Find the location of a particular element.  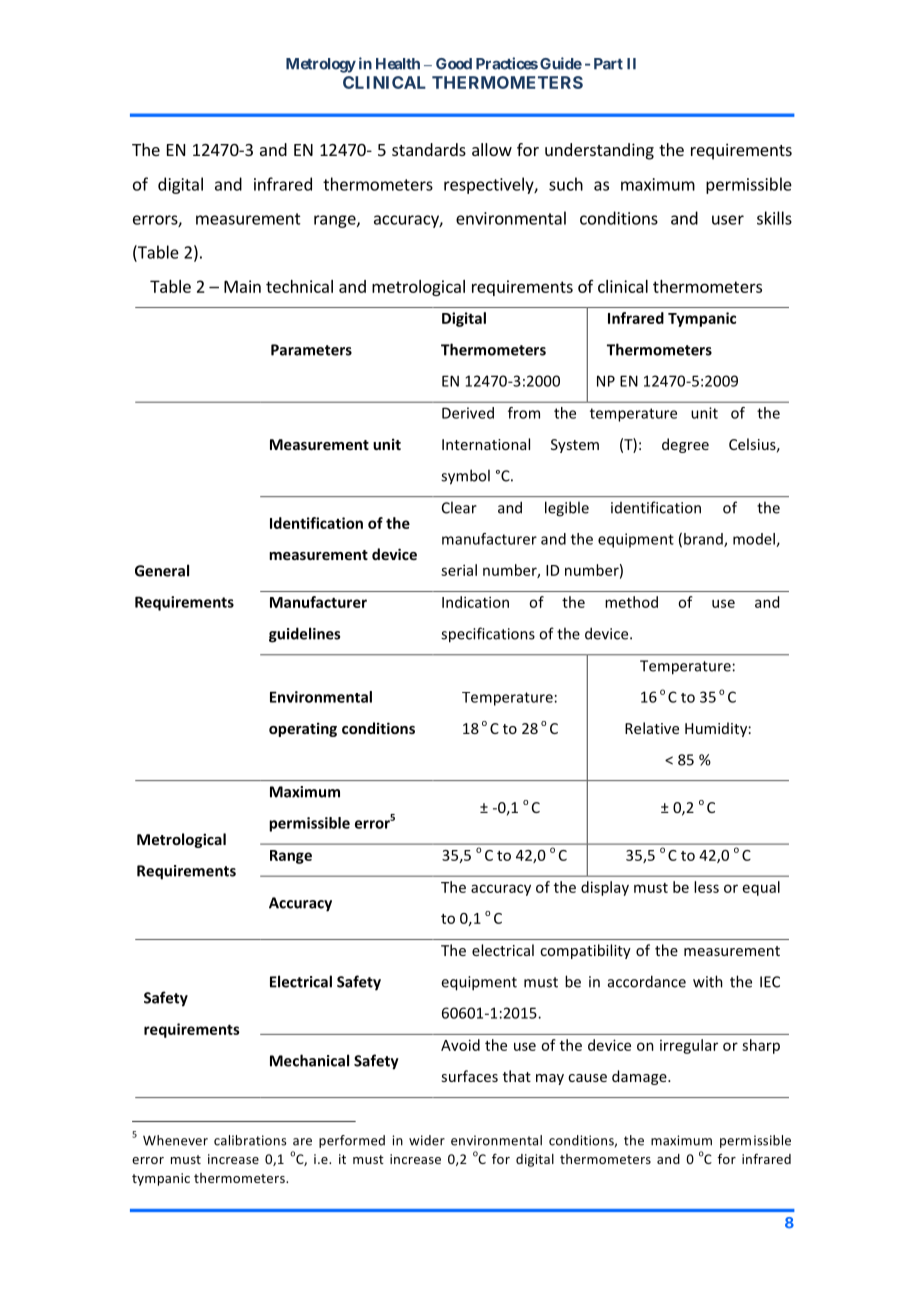

Parameters is located at coordinates (311, 350).
